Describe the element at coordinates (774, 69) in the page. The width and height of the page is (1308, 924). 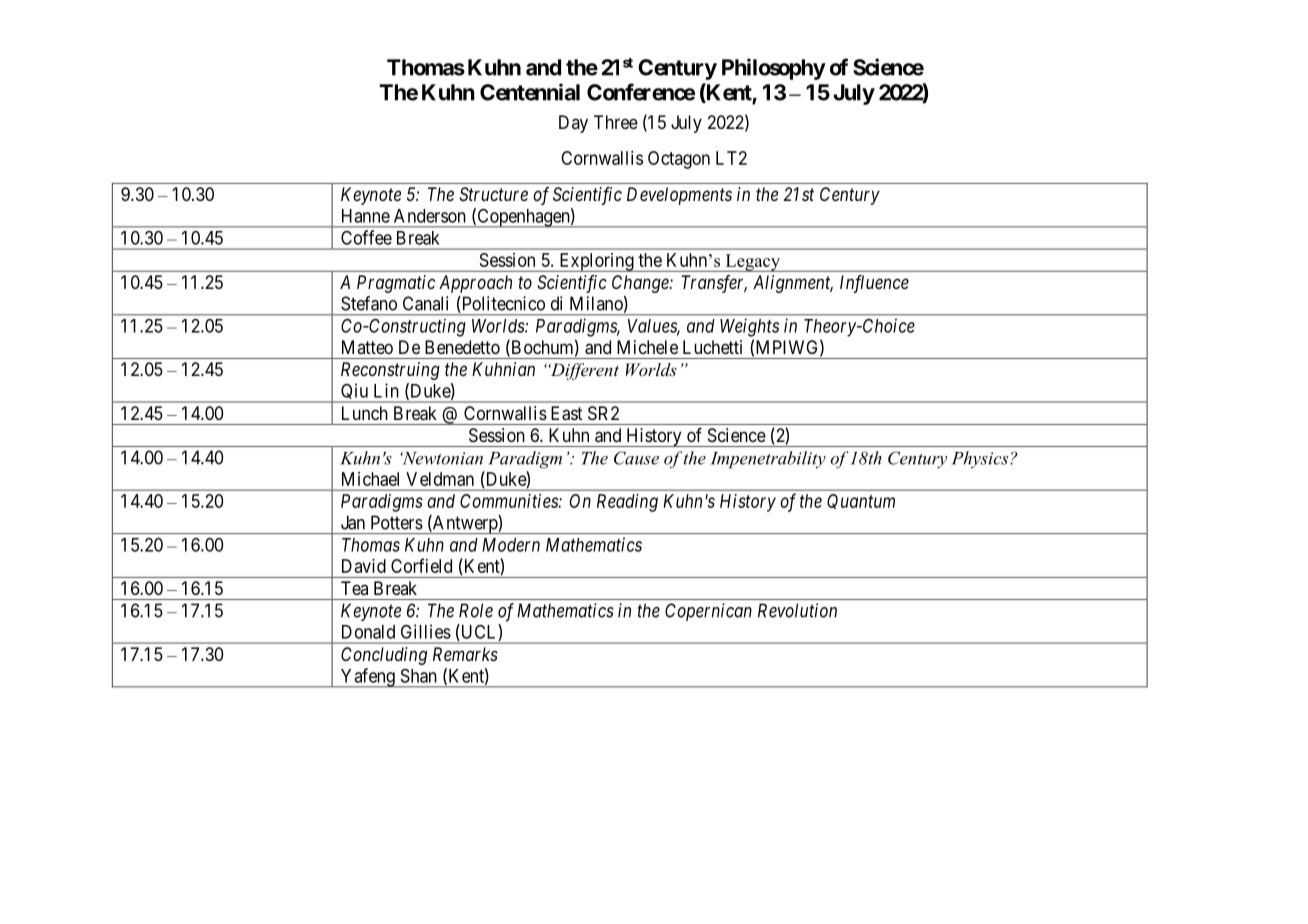
I see `Philosophy` at that location.
